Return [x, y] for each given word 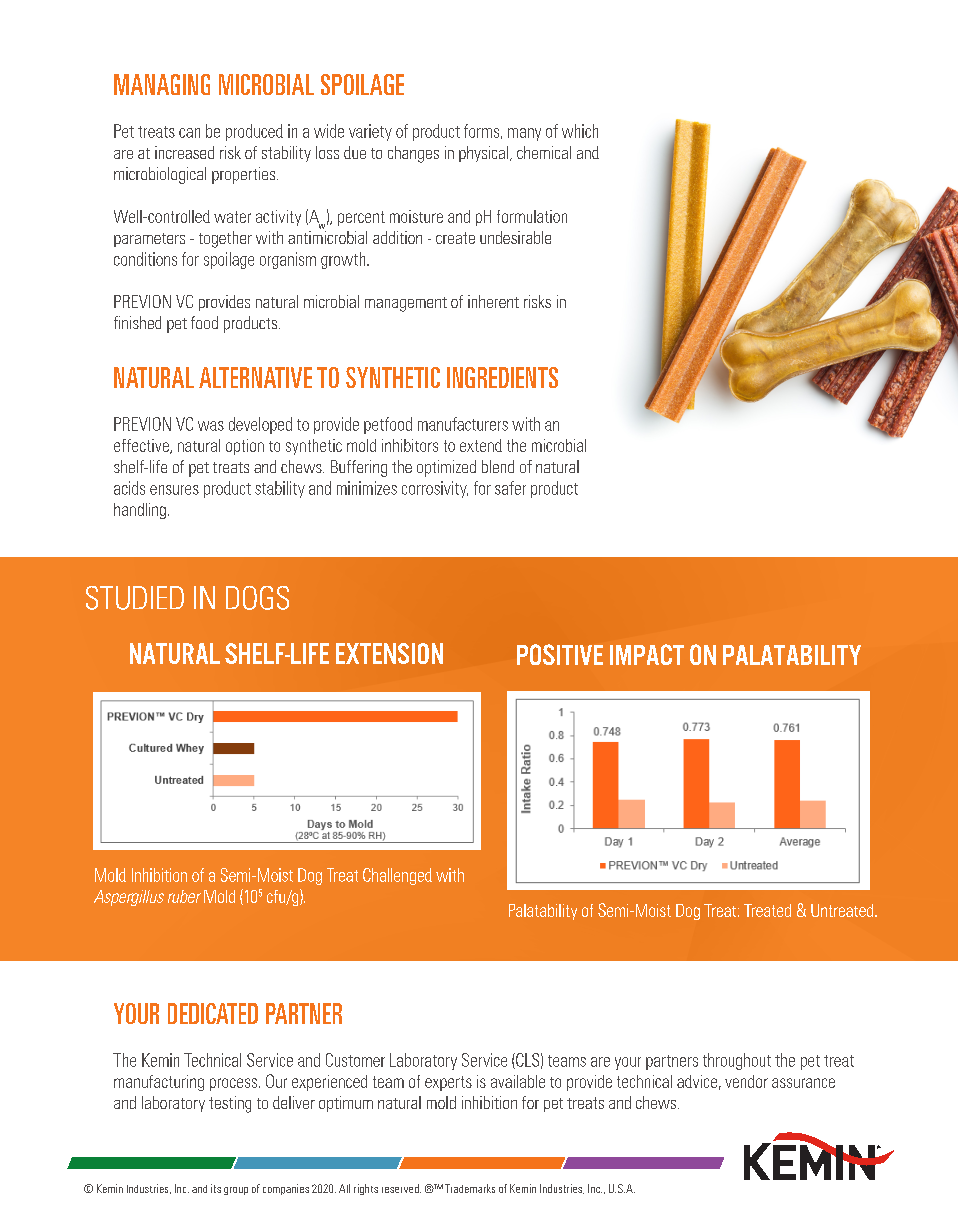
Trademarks [470, 1188]
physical [485, 154]
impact [647, 654]
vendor [746, 1081]
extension [389, 653]
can [189, 133]
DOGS [257, 598]
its [216, 1188]
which [580, 131]
